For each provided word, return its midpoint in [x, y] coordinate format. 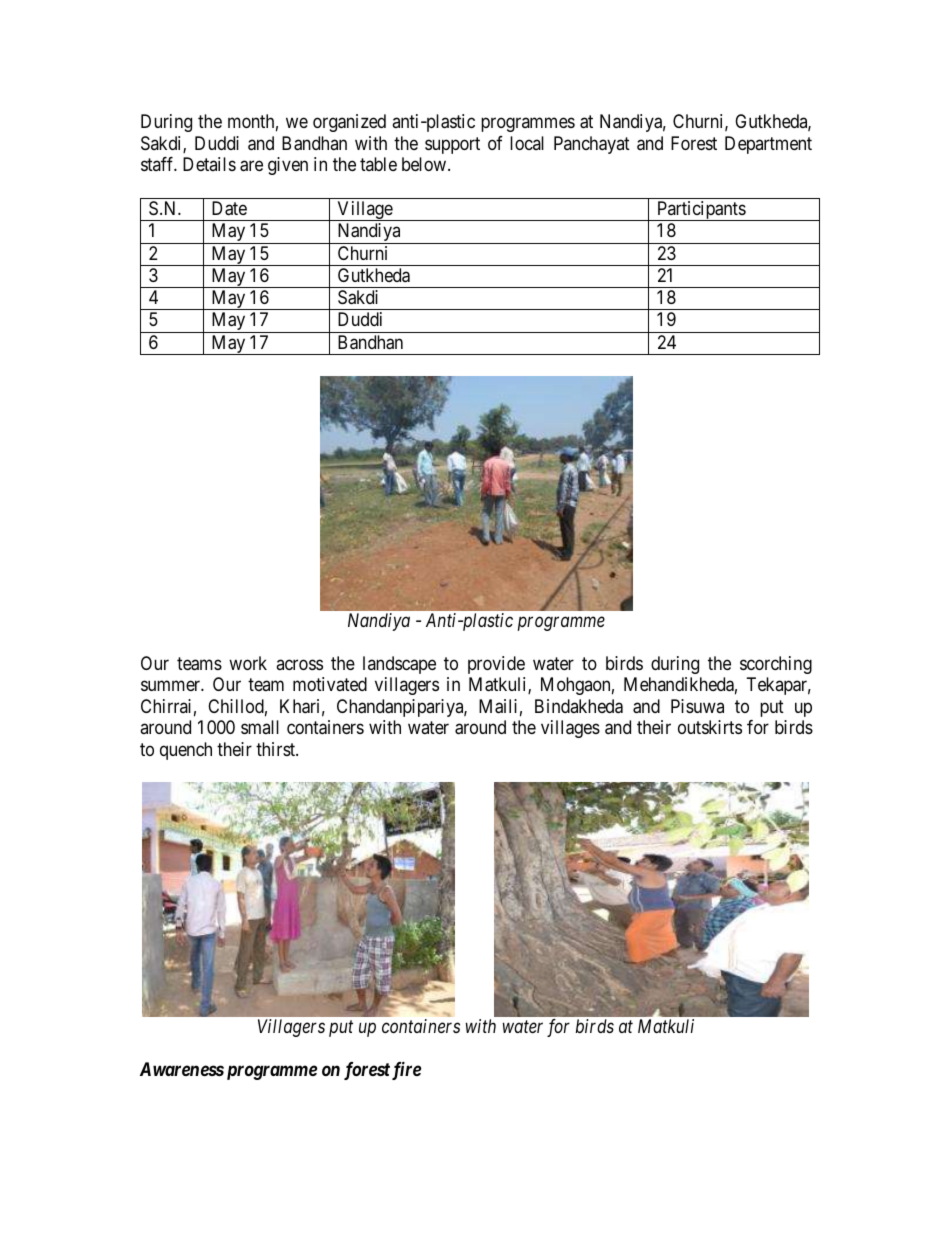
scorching [776, 665]
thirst [276, 749]
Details [209, 164]
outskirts [710, 727]
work [248, 663]
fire [406, 1070]
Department [768, 145]
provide [496, 665]
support [452, 145]
